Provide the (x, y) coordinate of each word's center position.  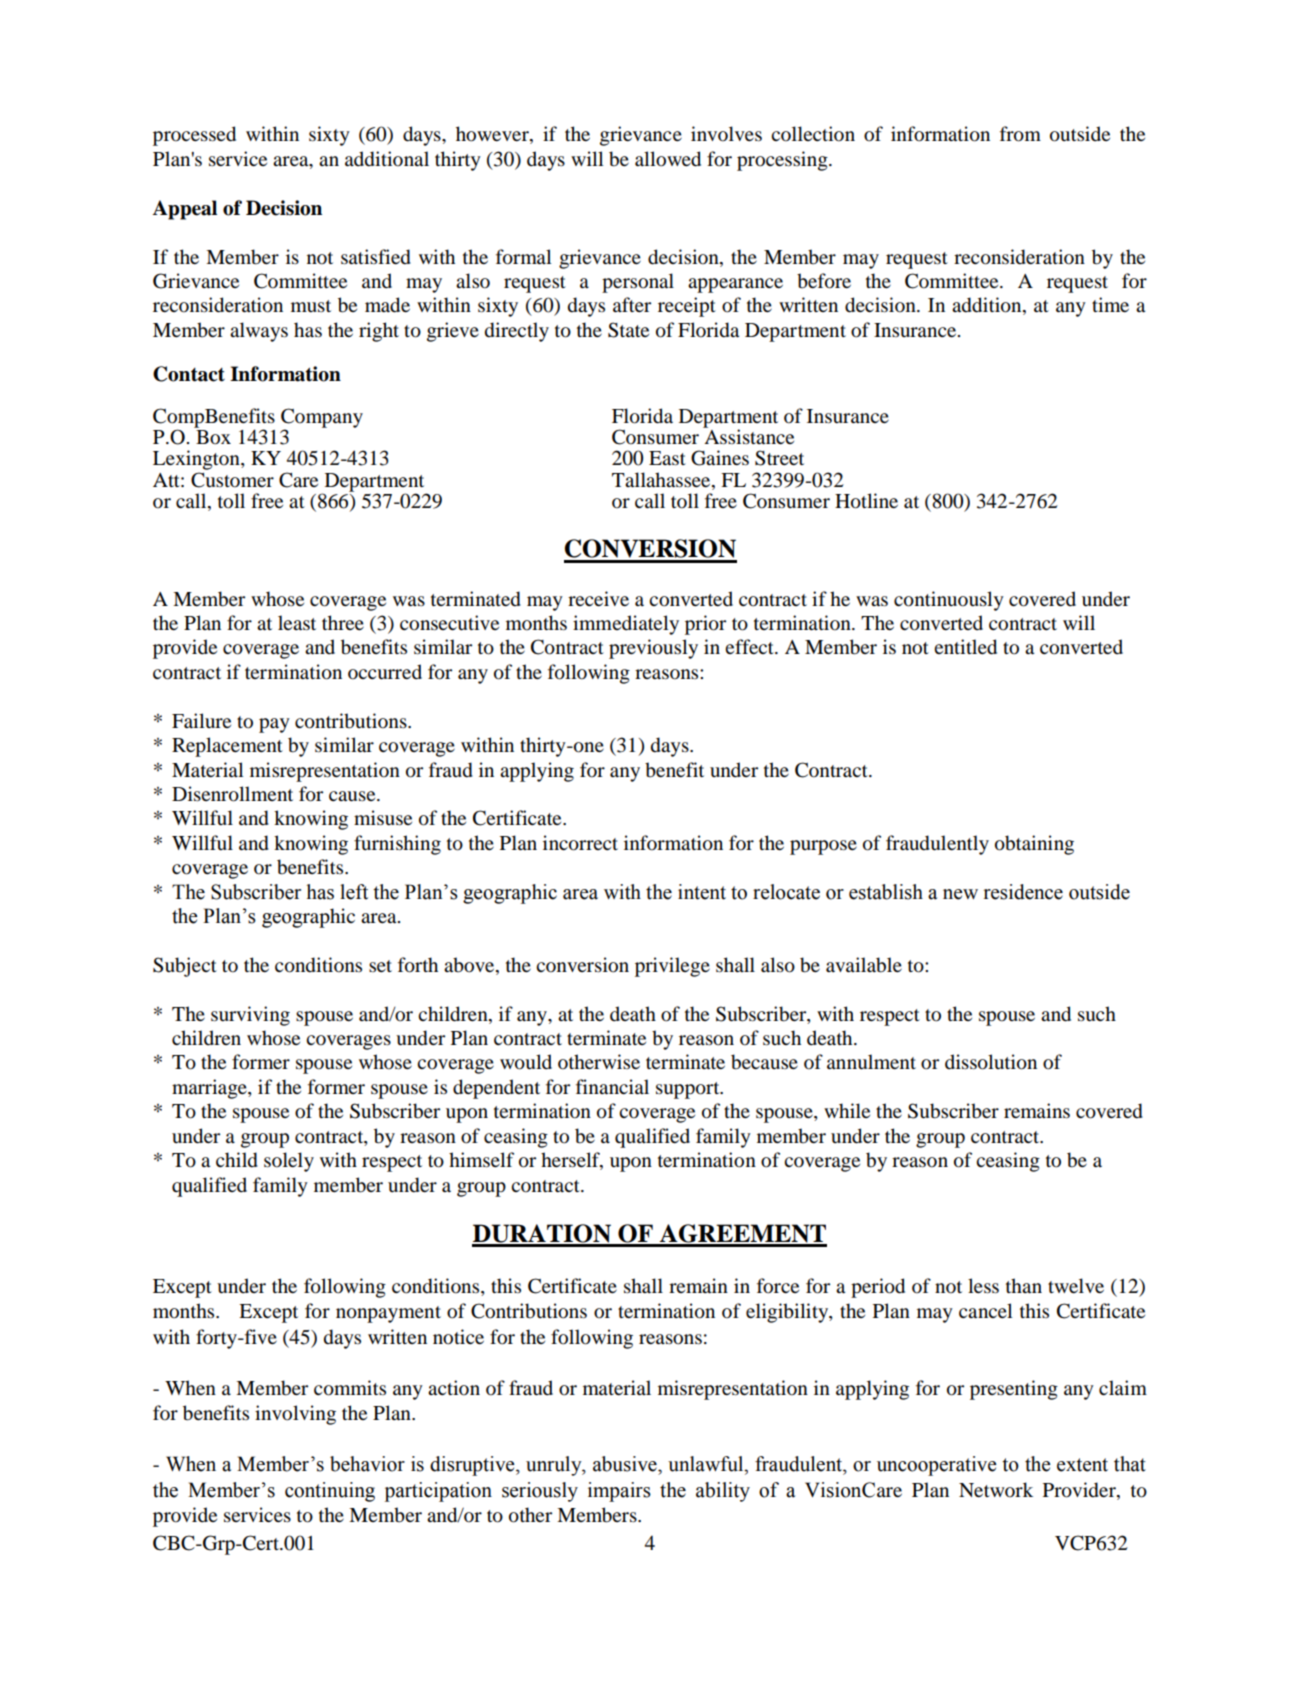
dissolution (991, 1062)
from (1020, 134)
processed (194, 136)
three (343, 622)
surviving (250, 1016)
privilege (672, 967)
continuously (949, 601)
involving (295, 1415)
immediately (626, 625)
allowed (668, 159)
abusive (626, 1464)
